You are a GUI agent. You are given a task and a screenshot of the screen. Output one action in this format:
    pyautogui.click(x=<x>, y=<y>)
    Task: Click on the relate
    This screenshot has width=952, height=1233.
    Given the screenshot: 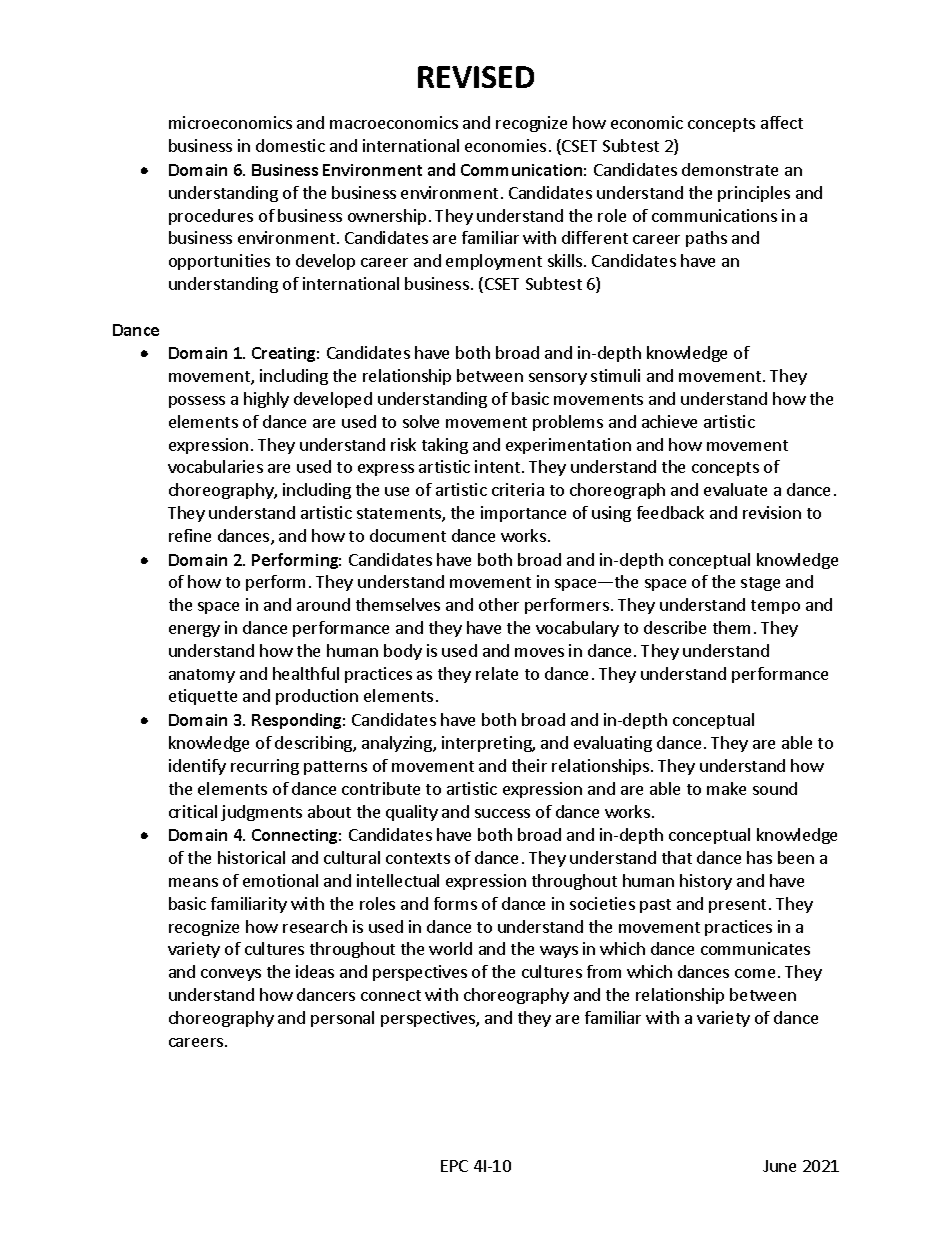 What is the action you would take?
    pyautogui.click(x=497, y=673)
